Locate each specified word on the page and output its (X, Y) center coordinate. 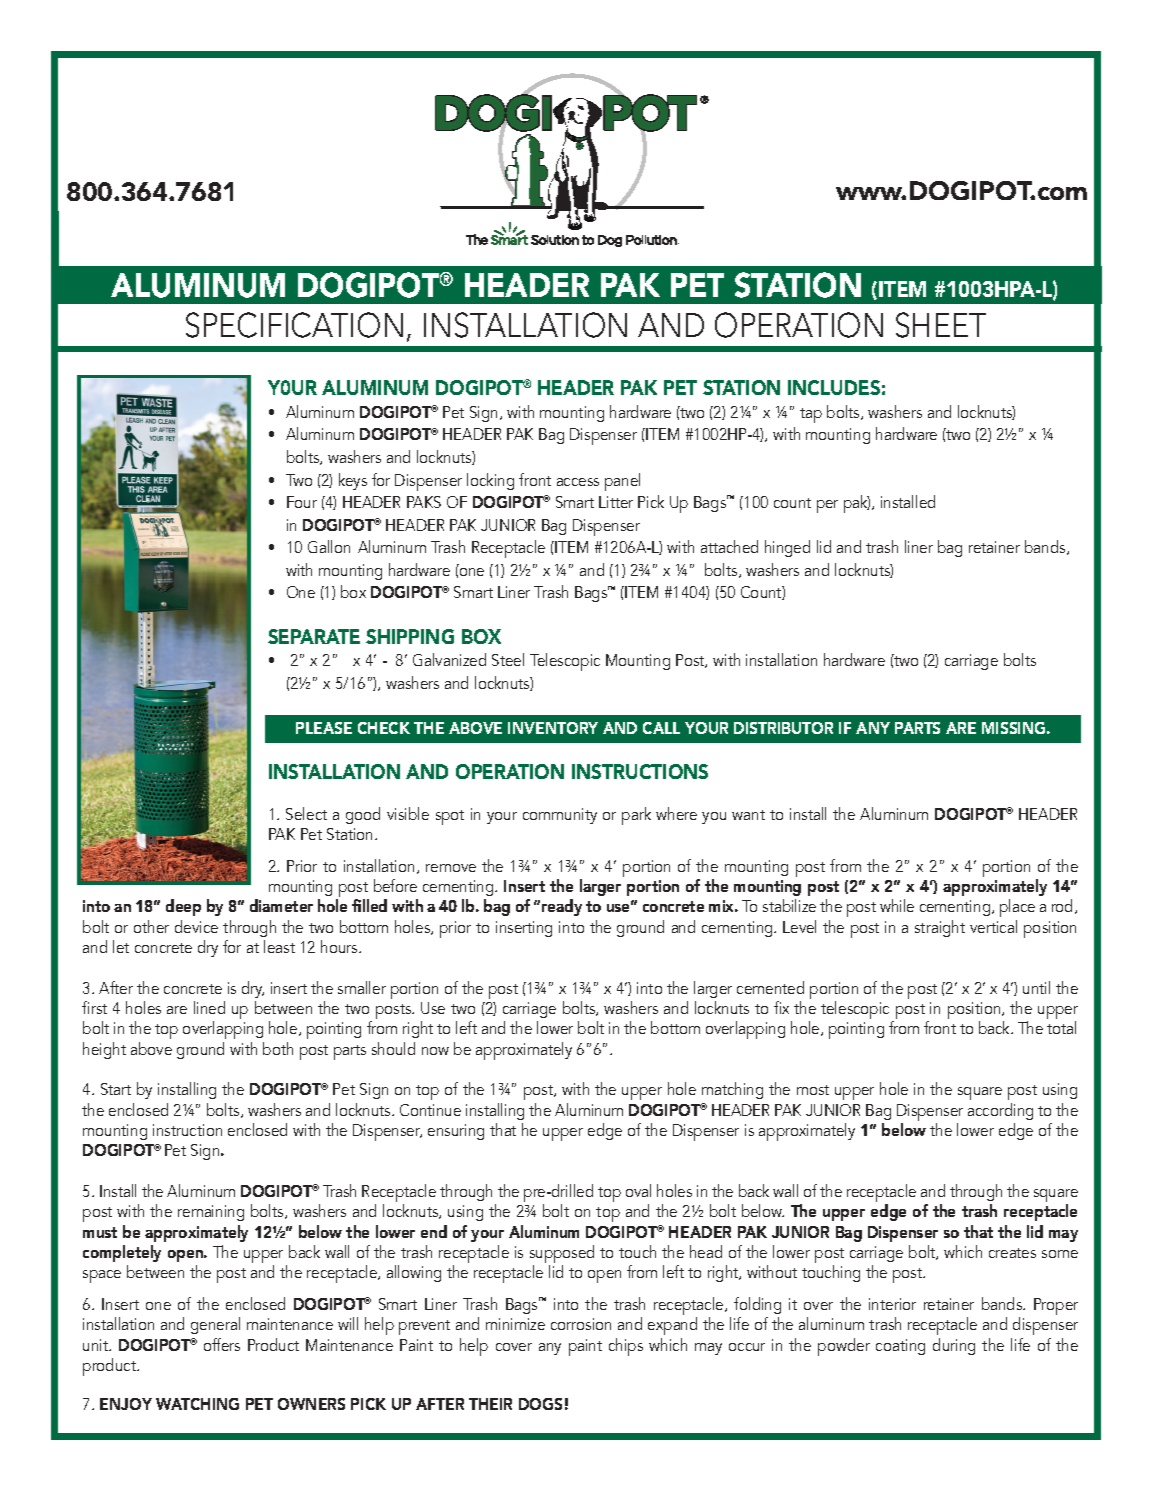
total (1061, 1027)
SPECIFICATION (294, 325)
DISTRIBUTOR (783, 728)
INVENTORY (553, 728)
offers (222, 1344)
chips (626, 1347)
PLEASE (324, 728)
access (578, 482)
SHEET (941, 325)
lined (209, 1007)
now (435, 1051)
